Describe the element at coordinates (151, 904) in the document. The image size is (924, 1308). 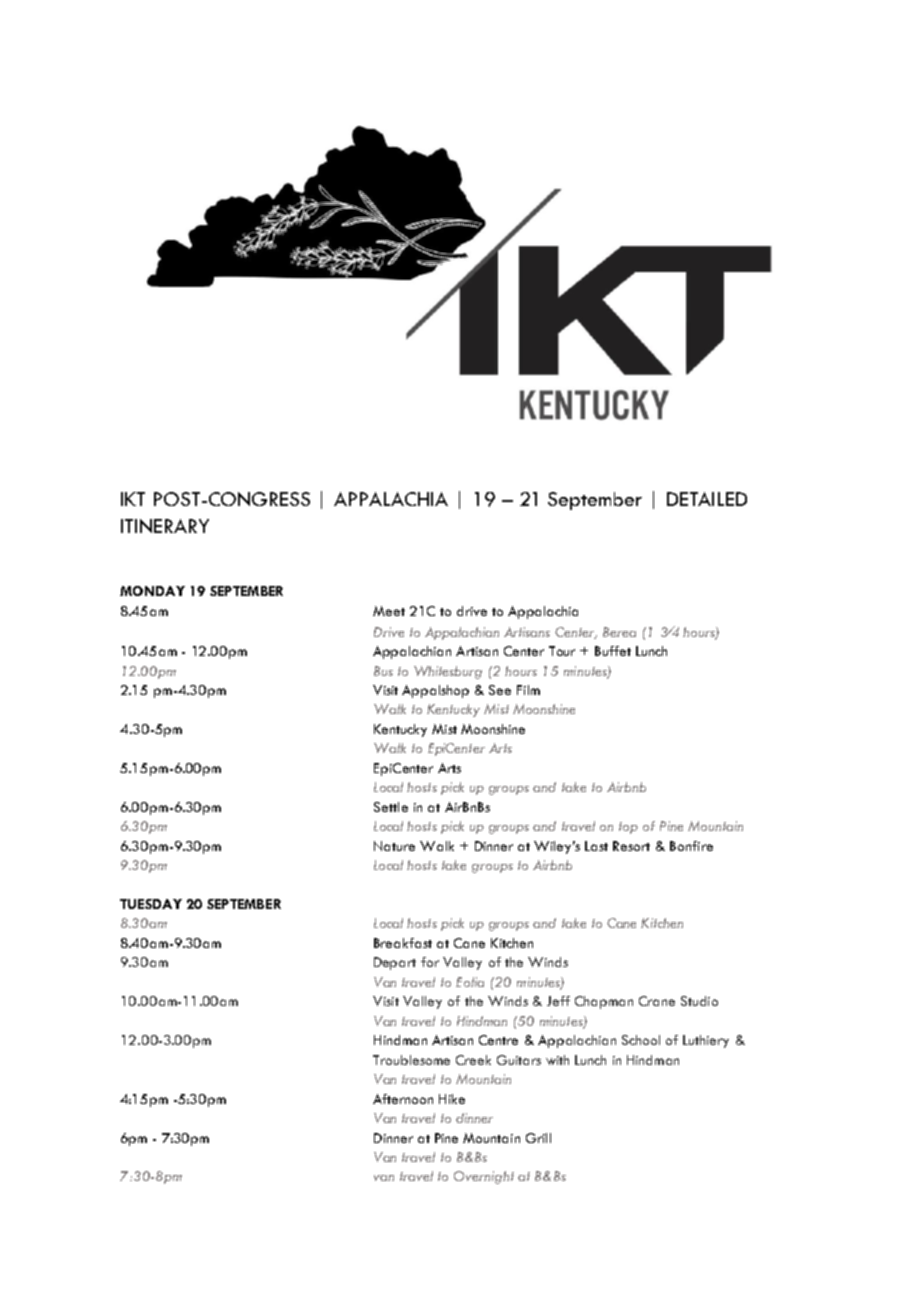
I see `TUESDAY` at that location.
